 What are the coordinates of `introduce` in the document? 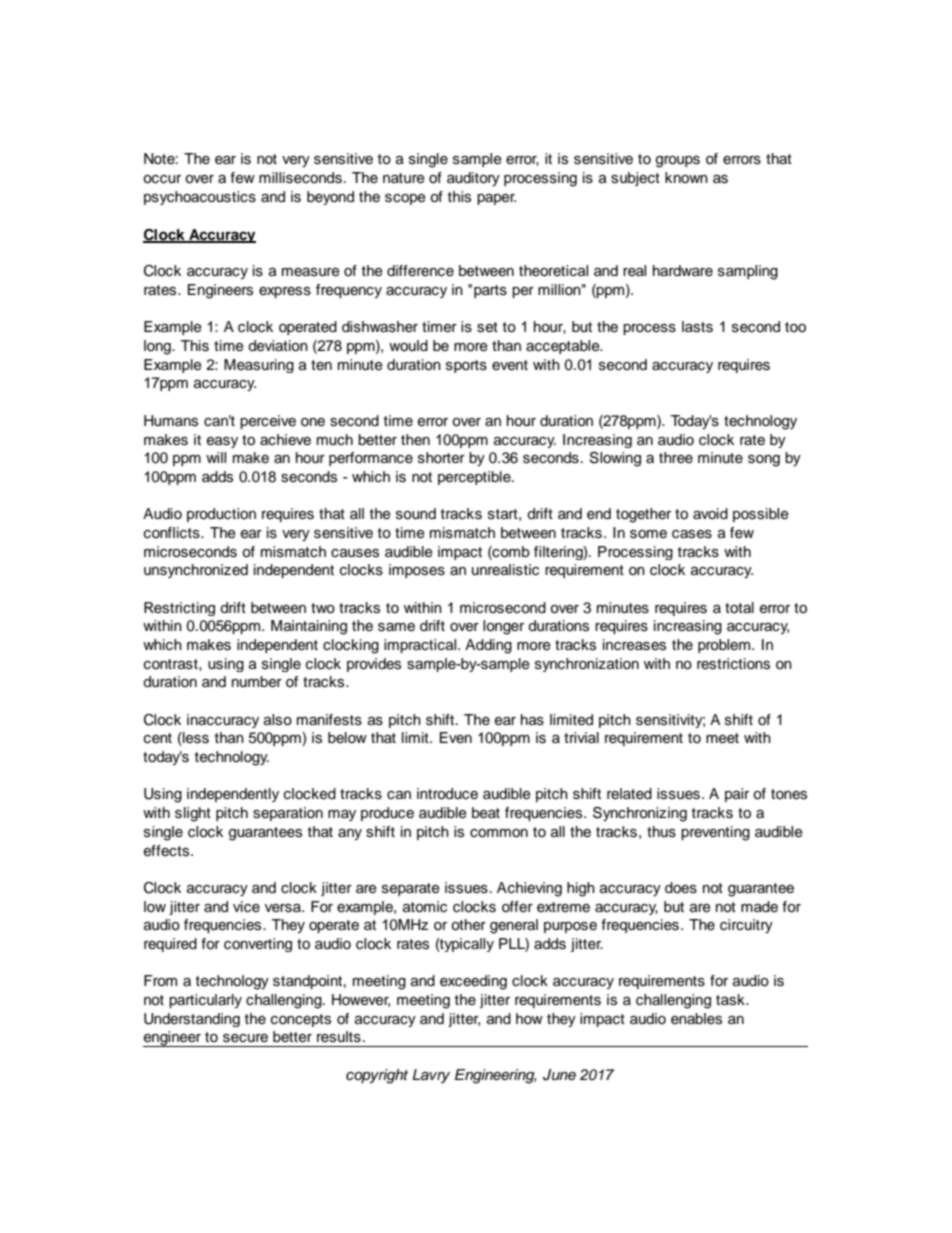 It's located at (447, 794).
